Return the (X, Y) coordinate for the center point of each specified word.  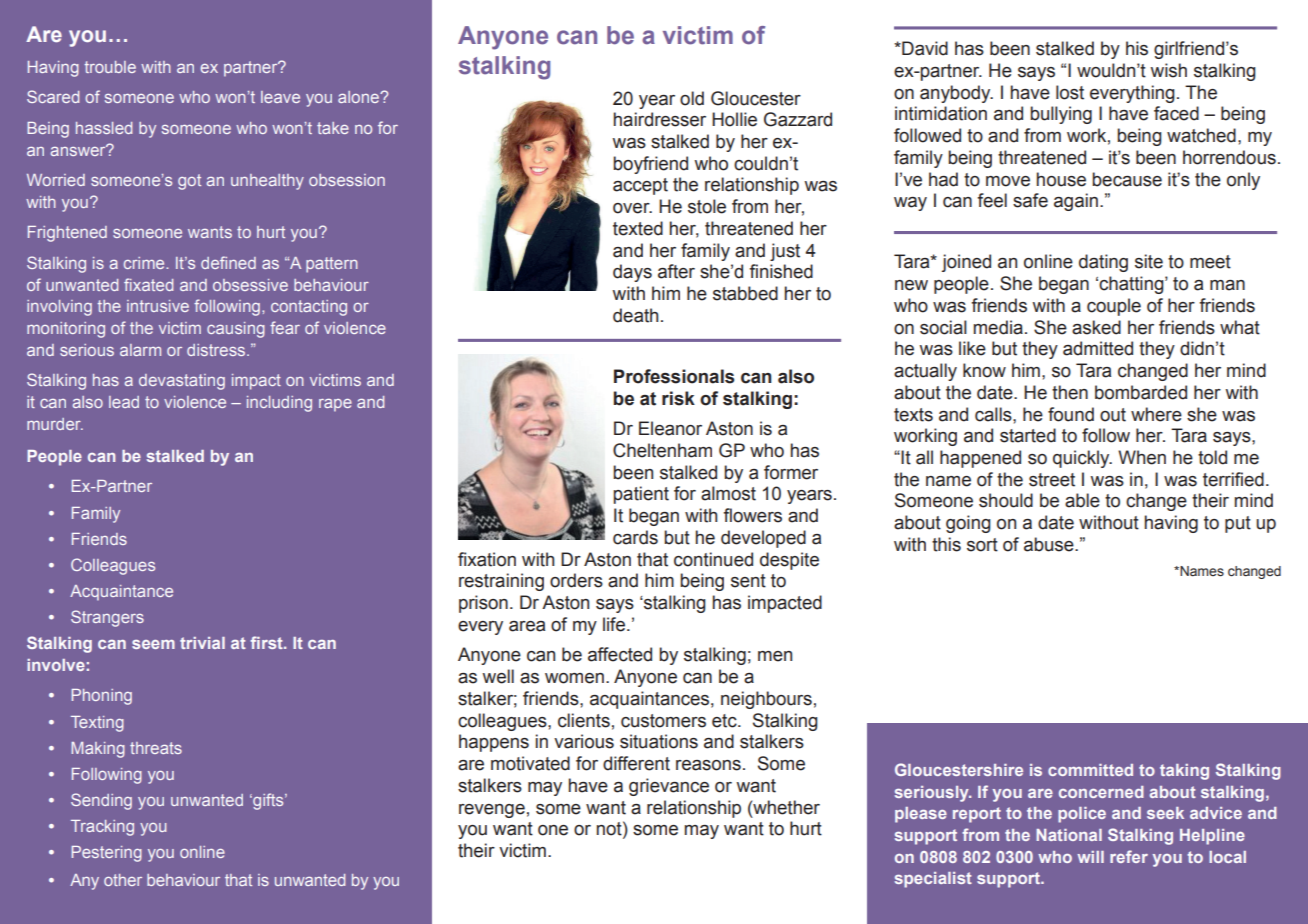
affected (620, 654)
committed (1090, 770)
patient (641, 495)
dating (1103, 263)
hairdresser (660, 119)
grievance (669, 787)
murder (55, 424)
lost (1070, 92)
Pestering (107, 854)
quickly (1082, 459)
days (632, 273)
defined (228, 262)
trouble (110, 67)
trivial (202, 643)
